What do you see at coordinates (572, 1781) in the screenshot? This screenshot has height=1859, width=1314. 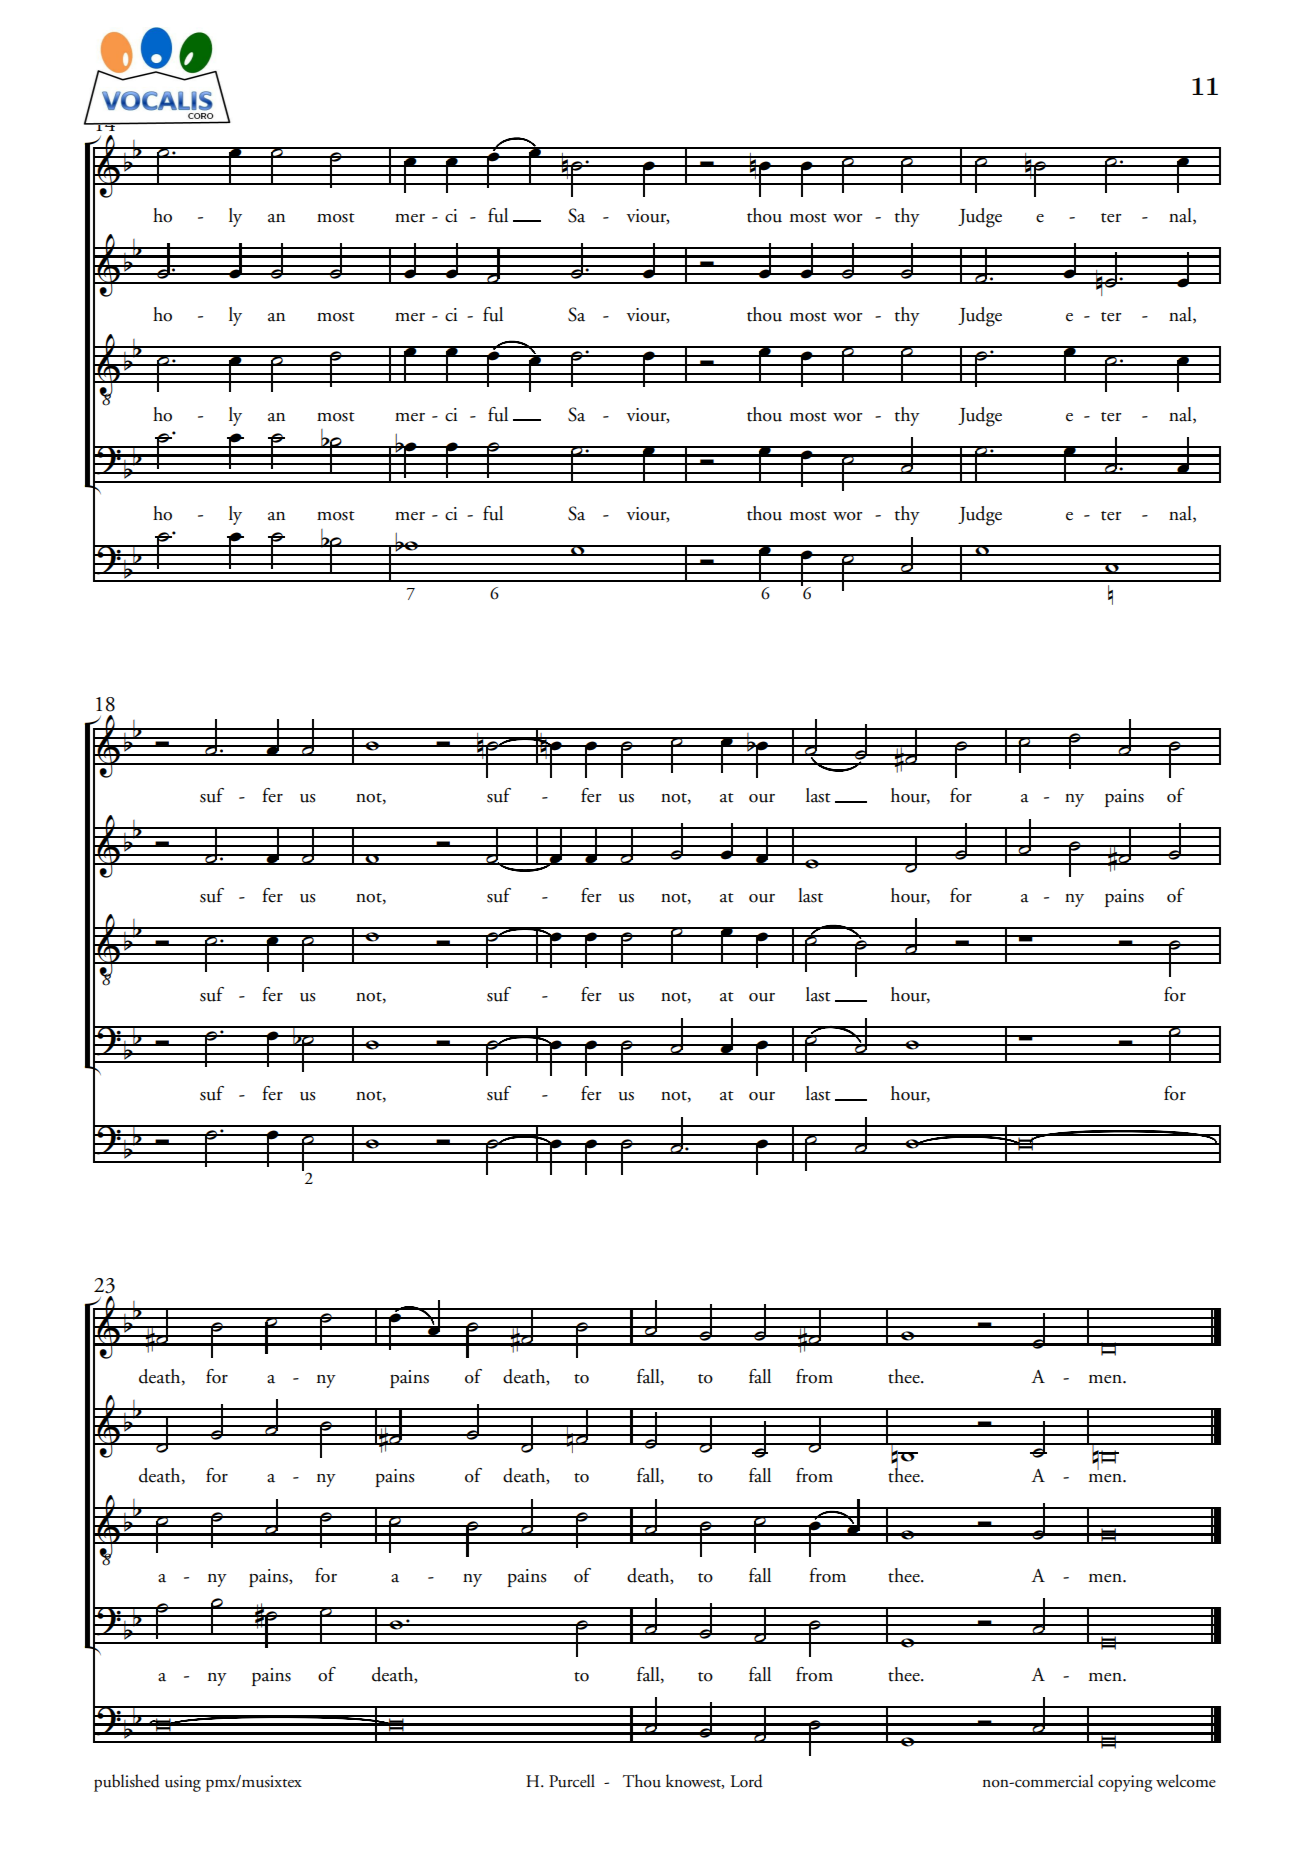 I see `Purcell` at bounding box center [572, 1781].
